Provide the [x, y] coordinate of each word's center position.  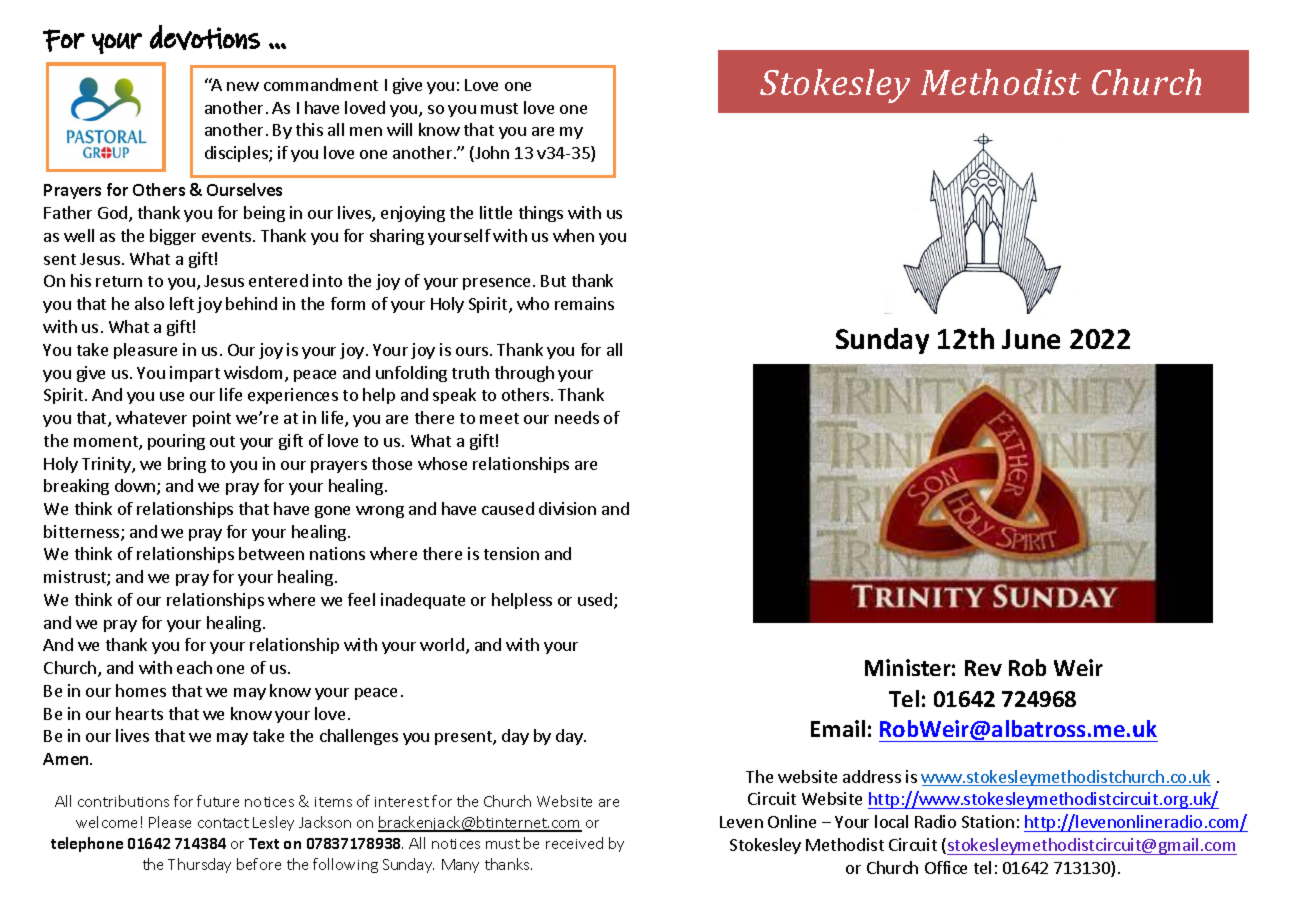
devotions [205, 37]
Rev [983, 668]
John [491, 154]
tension [511, 553]
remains [584, 303]
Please [170, 822]
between [271, 553]
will [399, 129]
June [1031, 339]
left [182, 303]
